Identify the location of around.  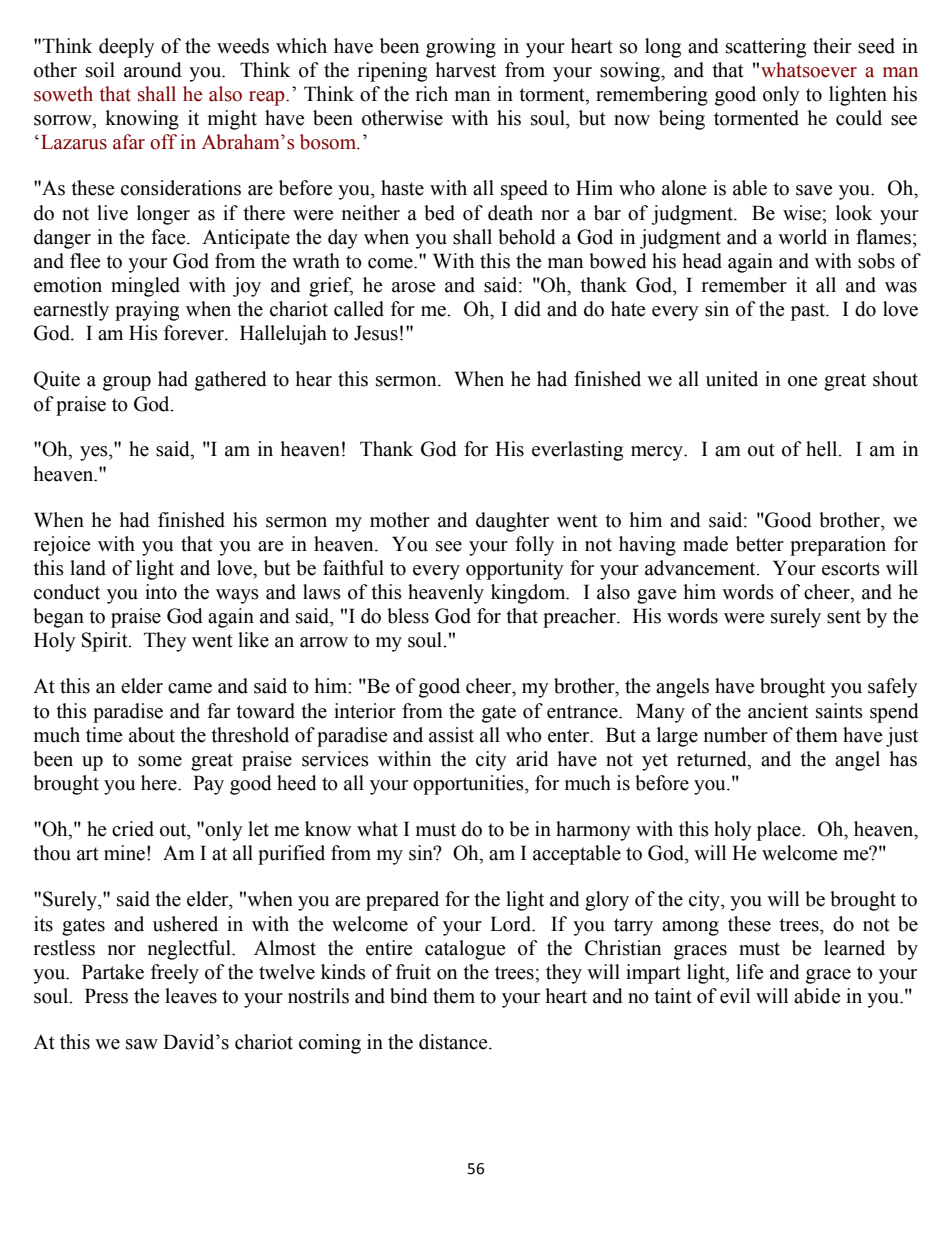
(153, 70).
